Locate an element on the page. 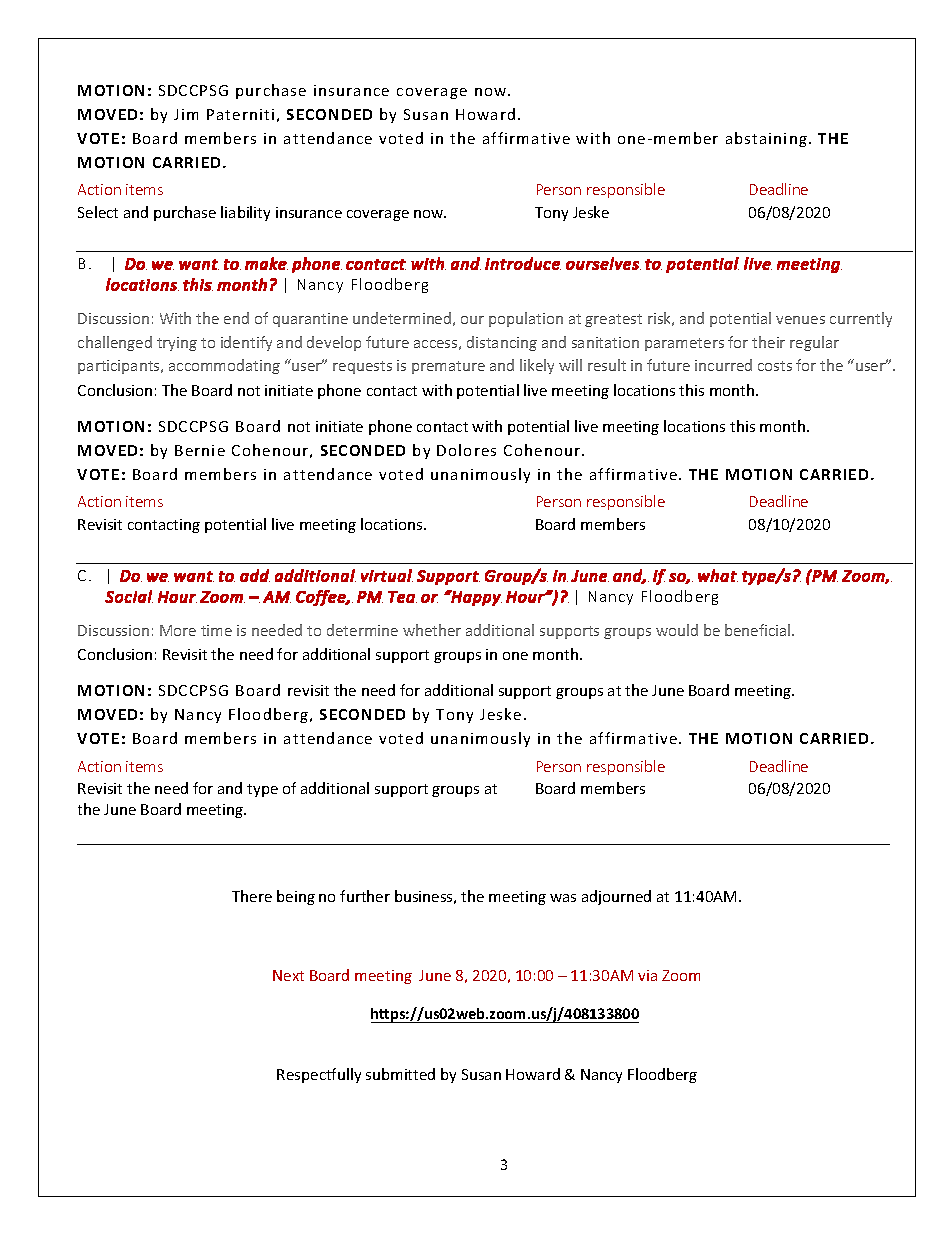 Image resolution: width=952 pixels, height=1233 pixels. introduce is located at coordinates (523, 263).
